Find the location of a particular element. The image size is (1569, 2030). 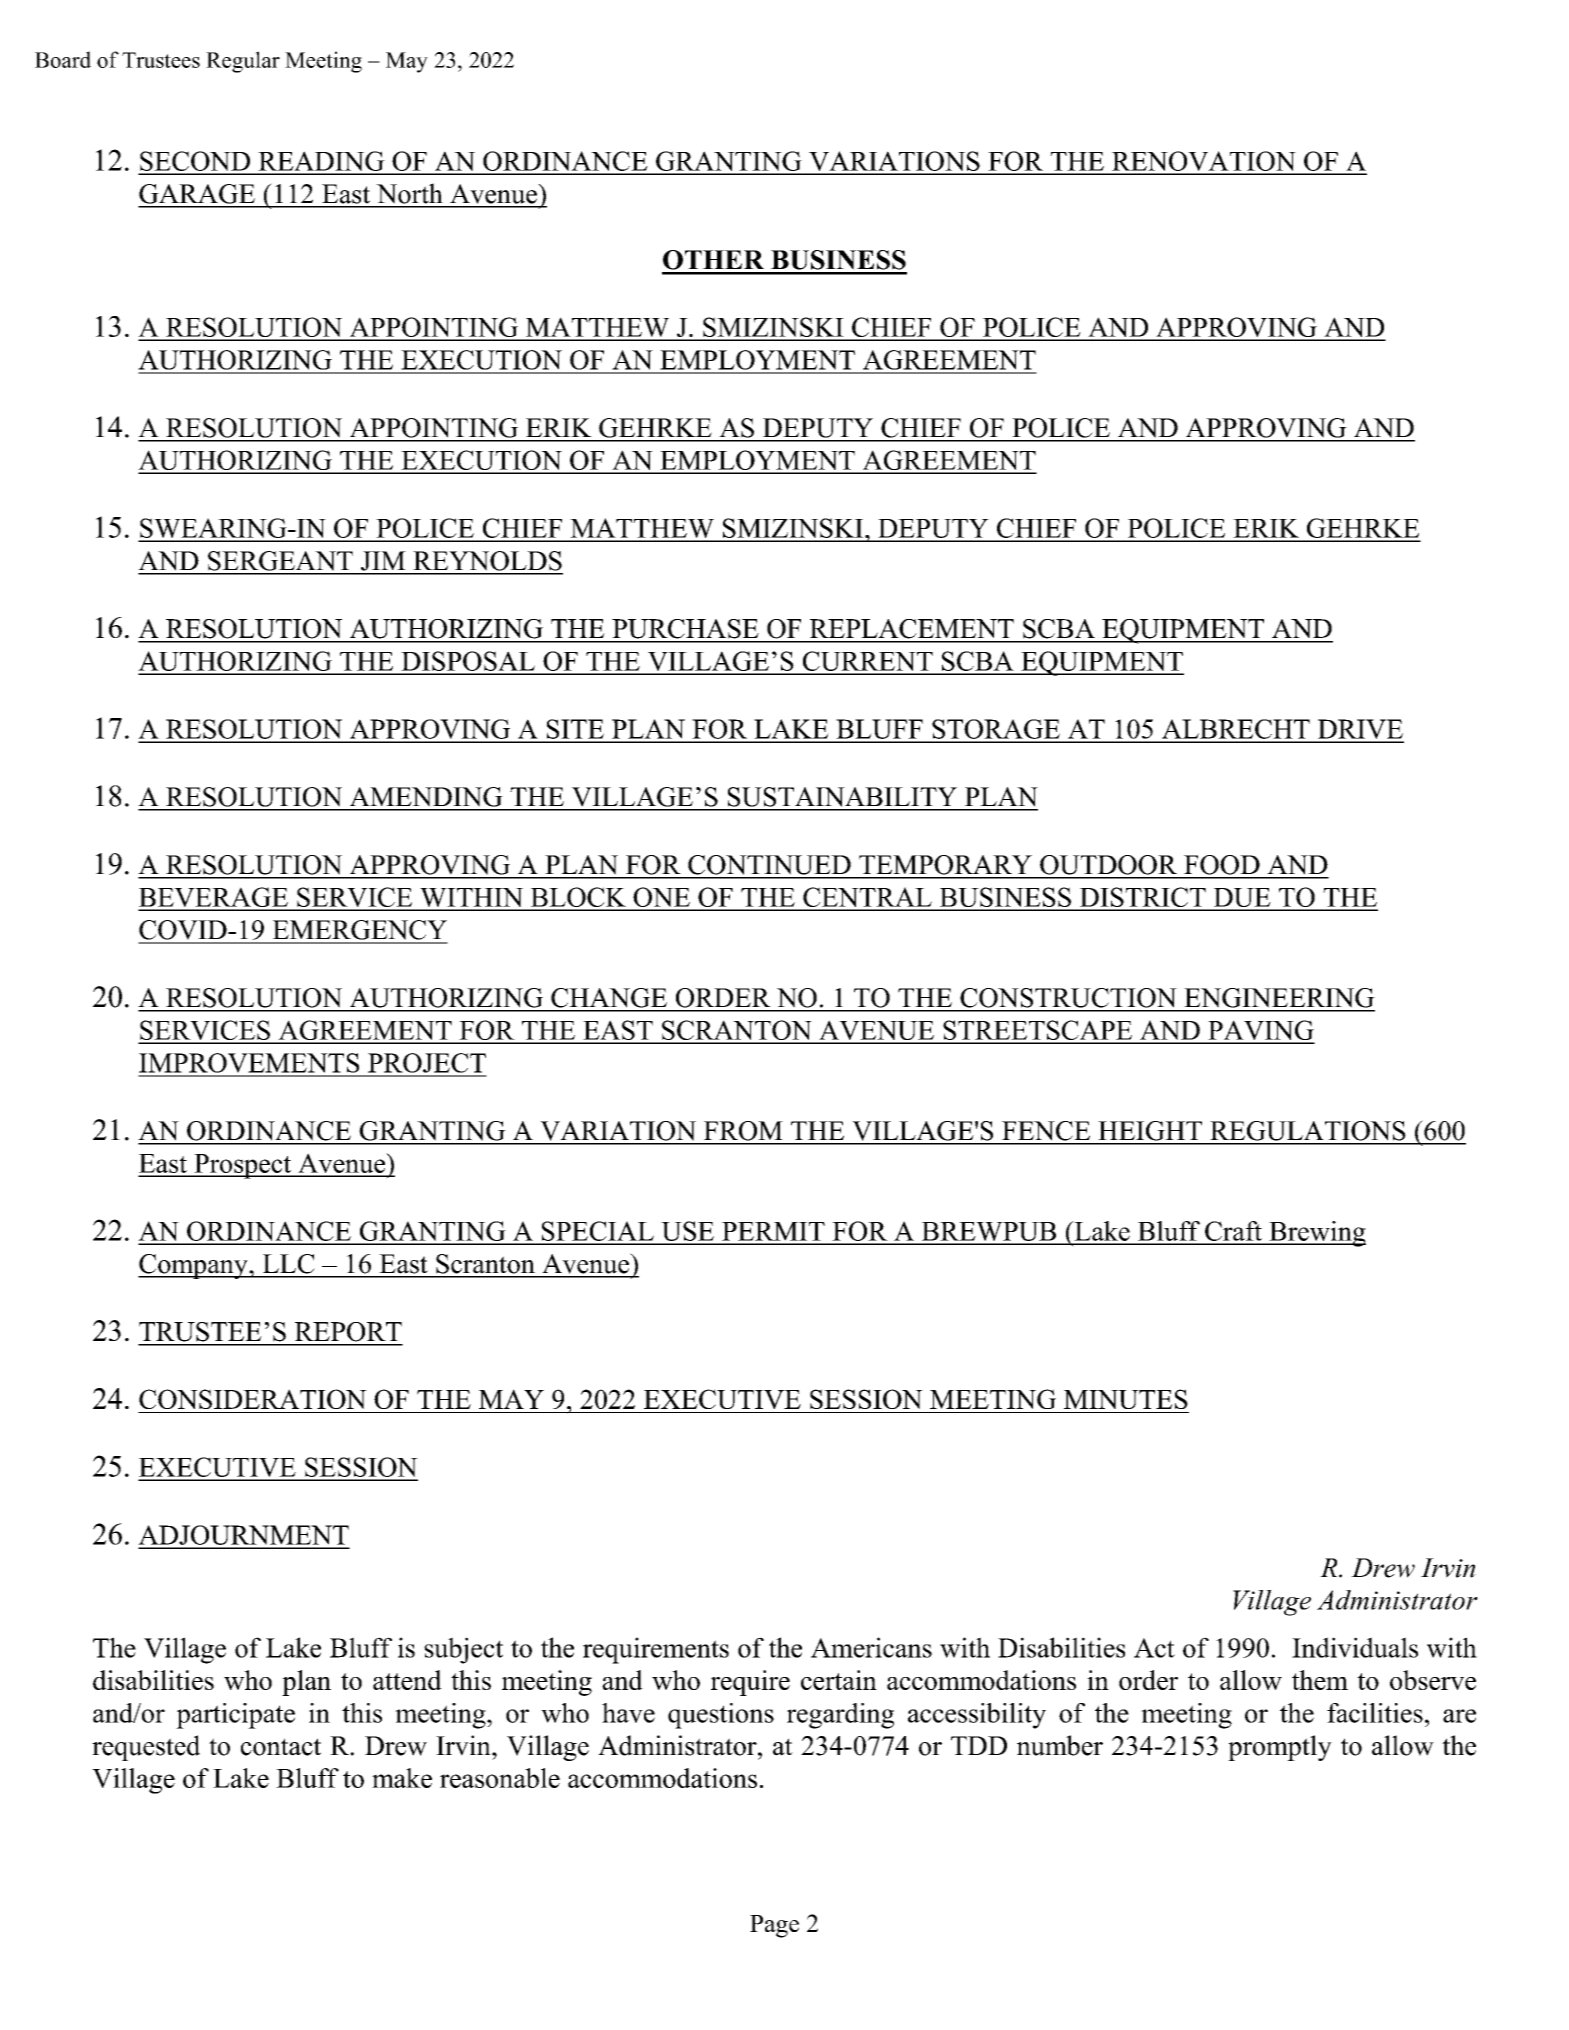

Brewing is located at coordinates (1316, 1234).
